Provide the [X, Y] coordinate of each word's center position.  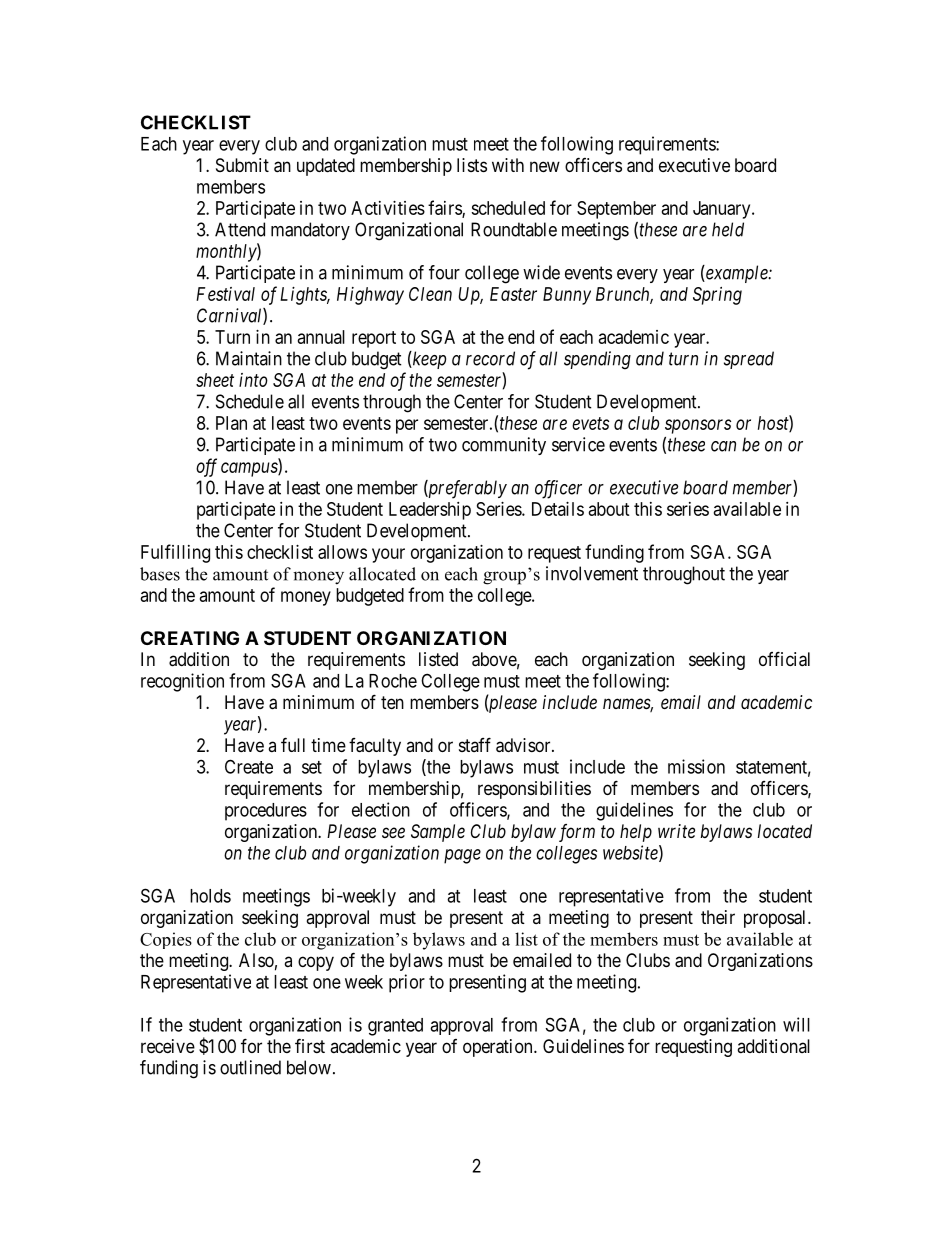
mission [696, 766]
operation [499, 1048]
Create [249, 766]
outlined [250, 1067]
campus [250, 469]
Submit [242, 165]
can [723, 446]
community [504, 446]
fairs [445, 209]
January [723, 210]
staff [475, 744]
